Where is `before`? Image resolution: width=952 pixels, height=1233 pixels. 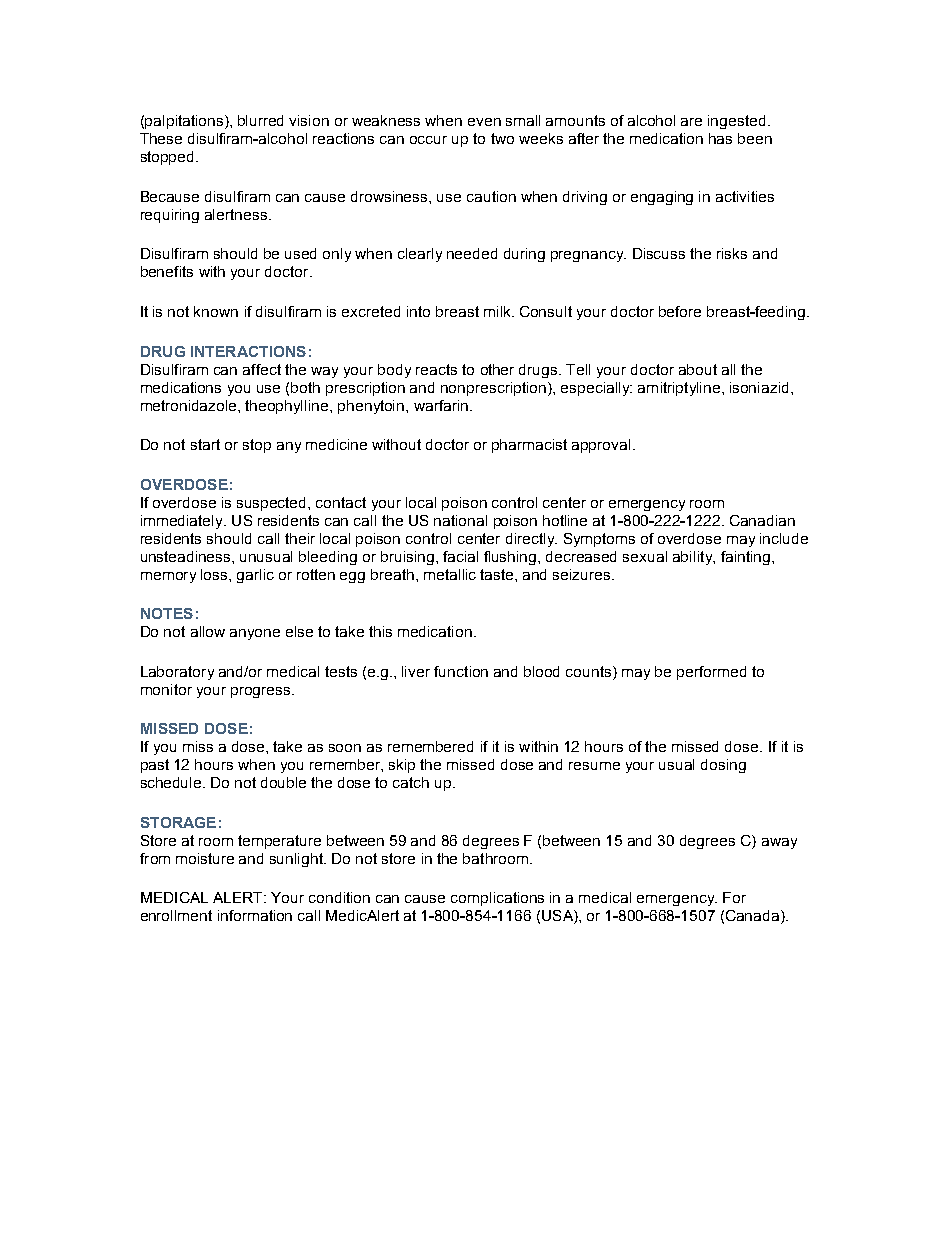
before is located at coordinates (680, 311).
